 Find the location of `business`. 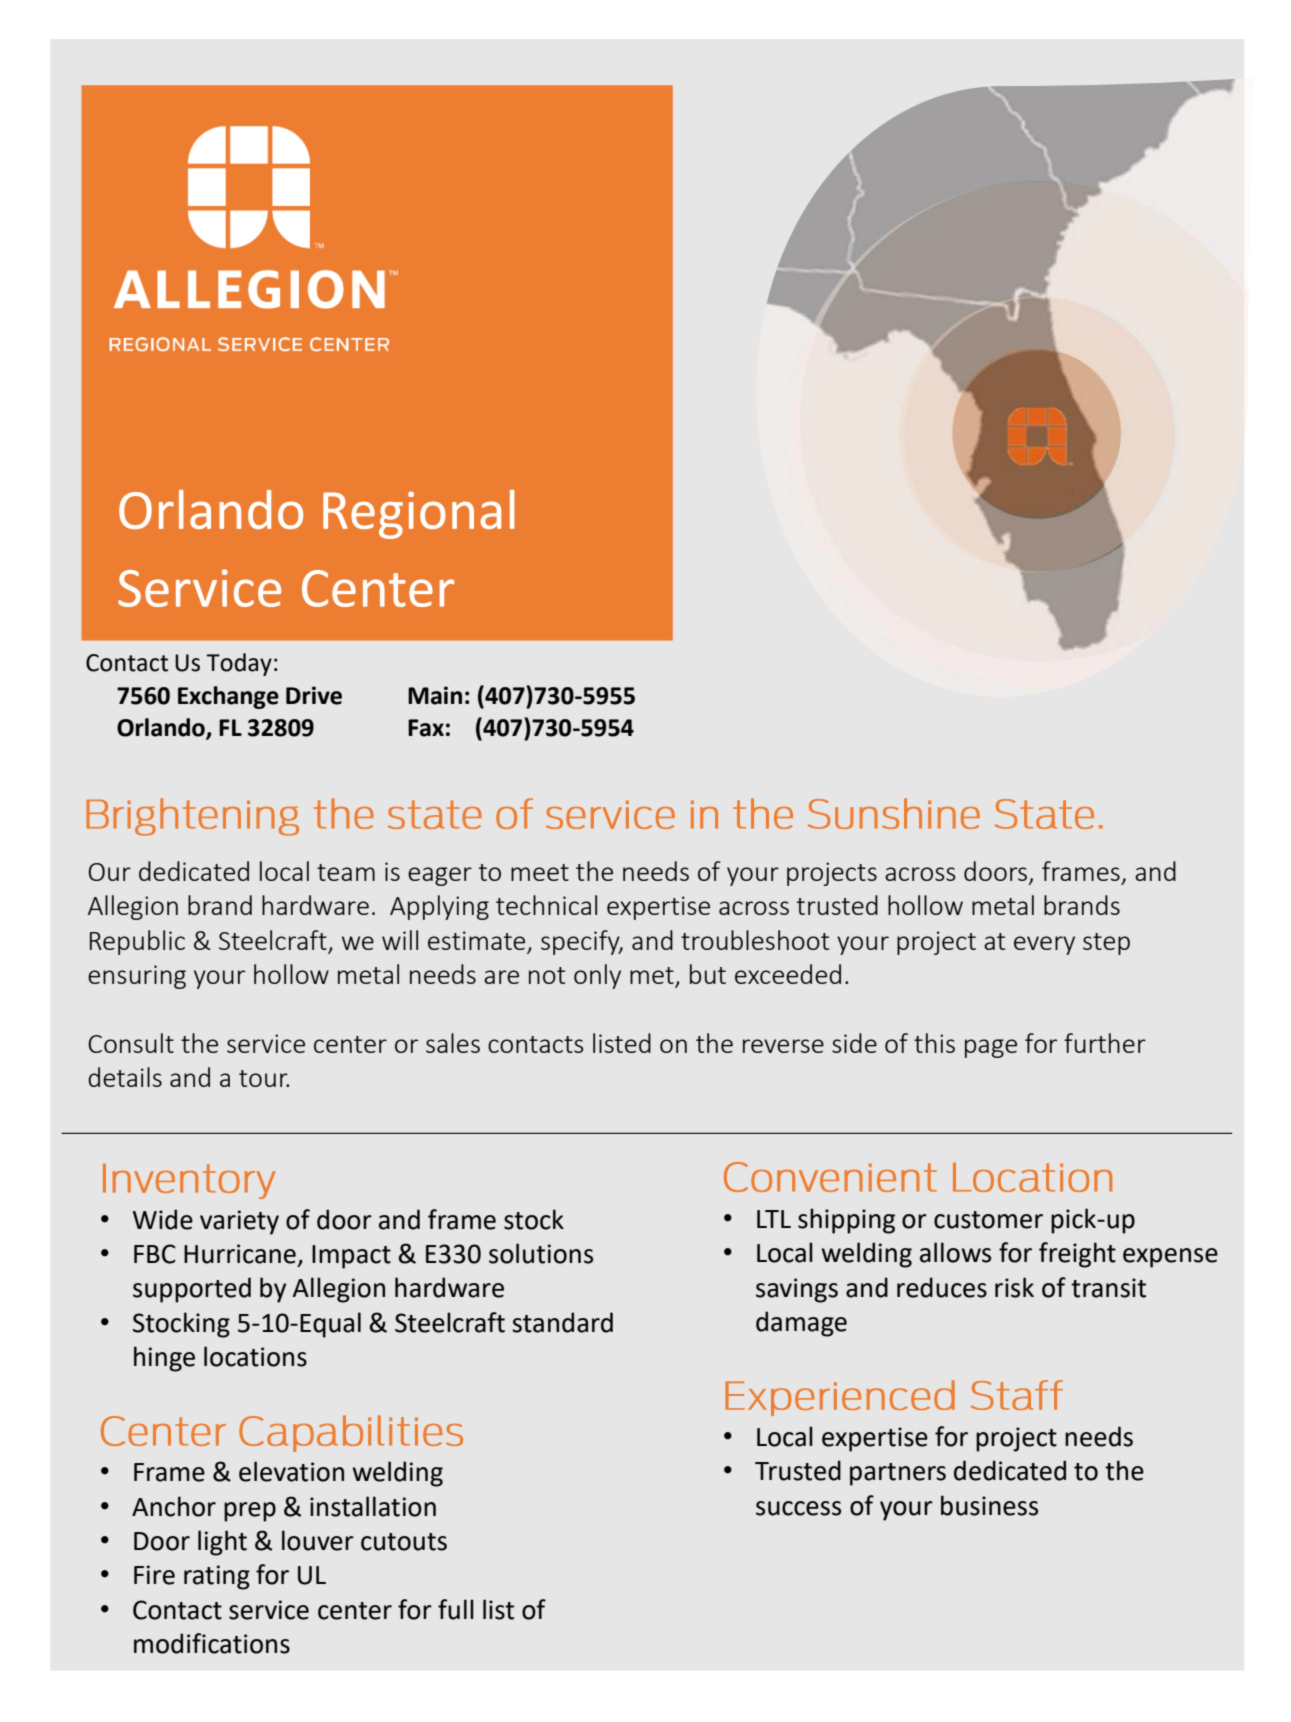

business is located at coordinates (989, 1505).
